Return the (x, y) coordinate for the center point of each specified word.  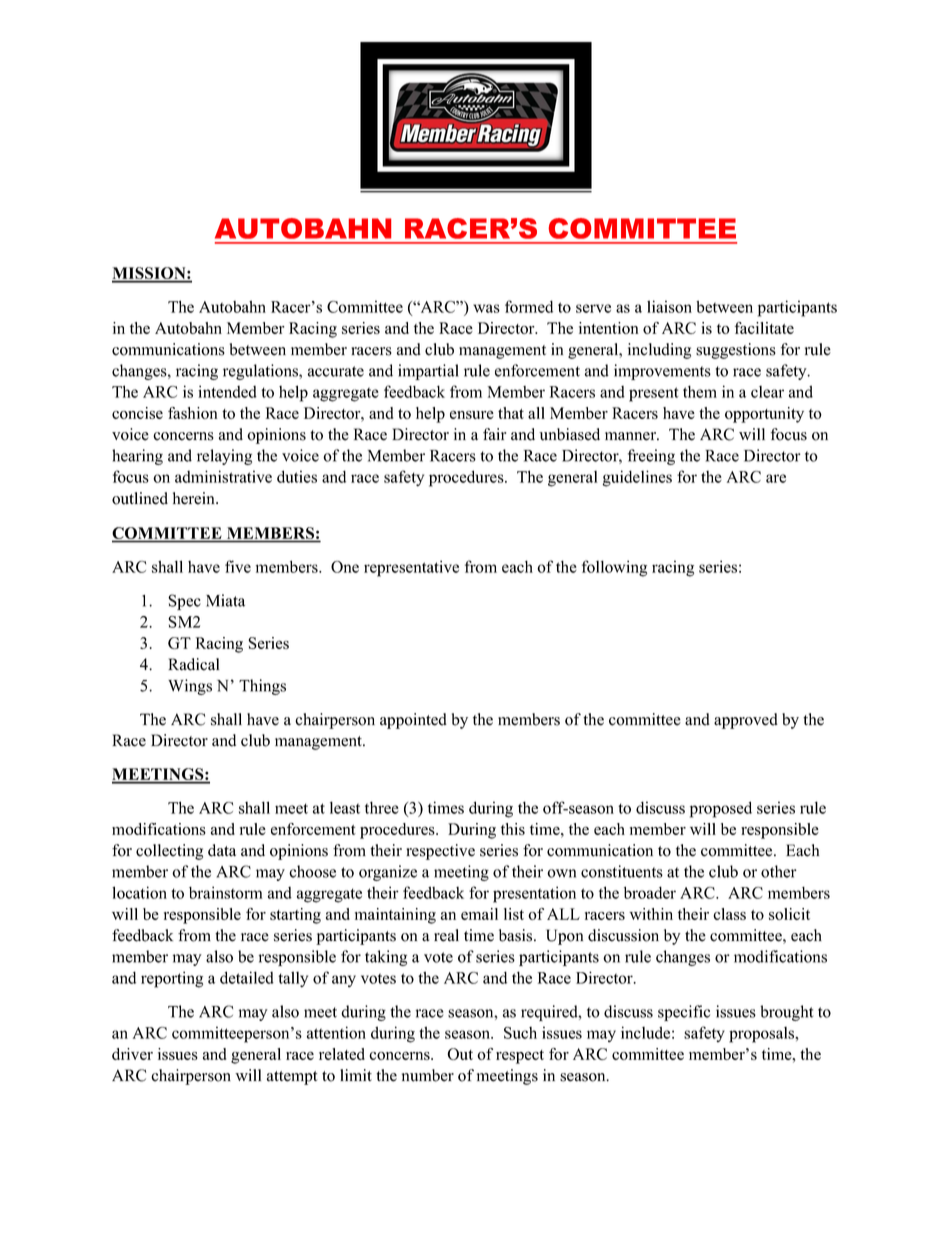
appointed (413, 721)
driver (132, 1054)
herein (195, 498)
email (479, 914)
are (776, 478)
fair (494, 434)
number (428, 1075)
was (486, 308)
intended (227, 391)
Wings (190, 687)
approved (746, 721)
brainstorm (226, 892)
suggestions (736, 351)
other (779, 871)
